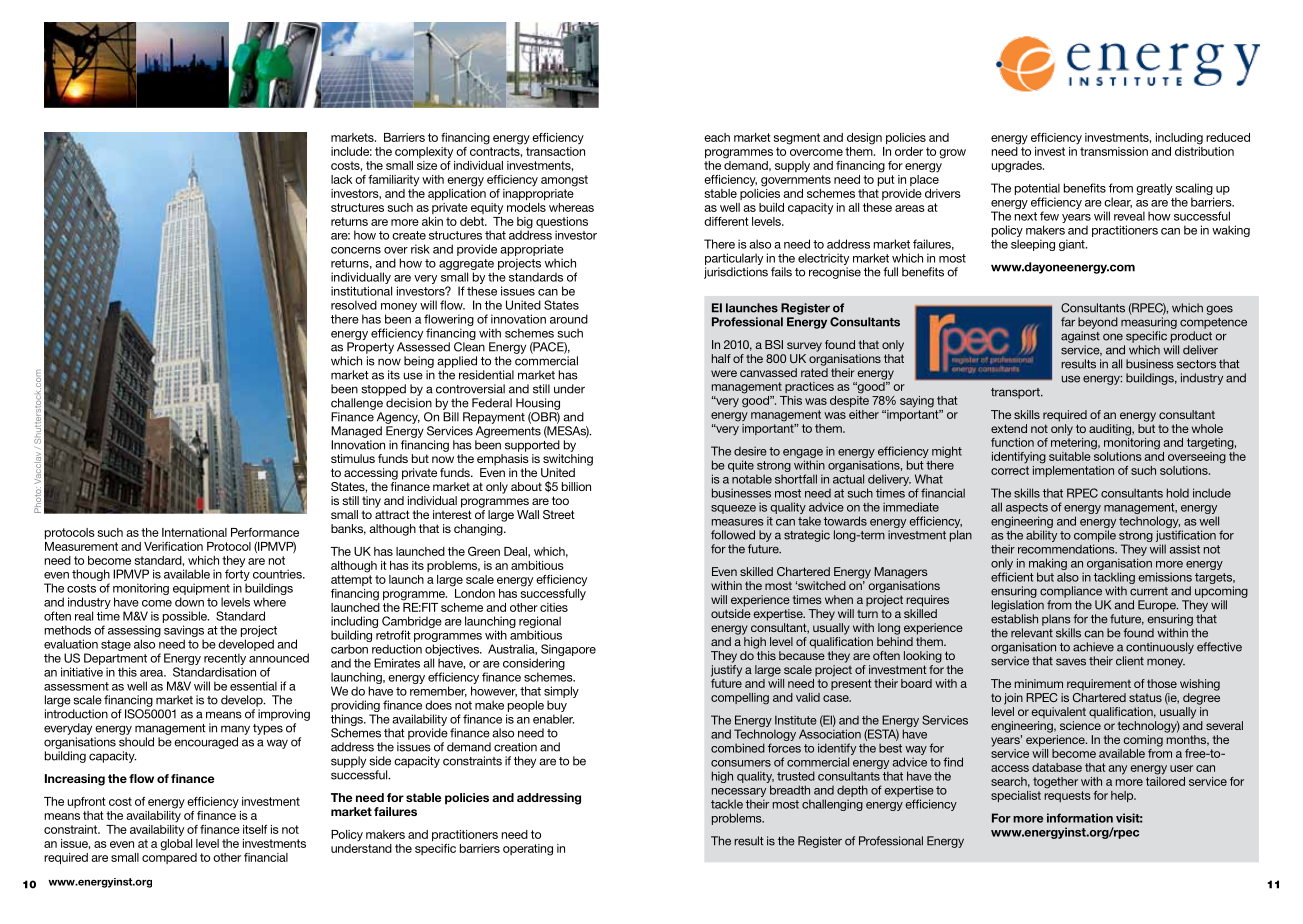 This page has width=1303, height=924. I want to click on desire, so click(750, 451).
